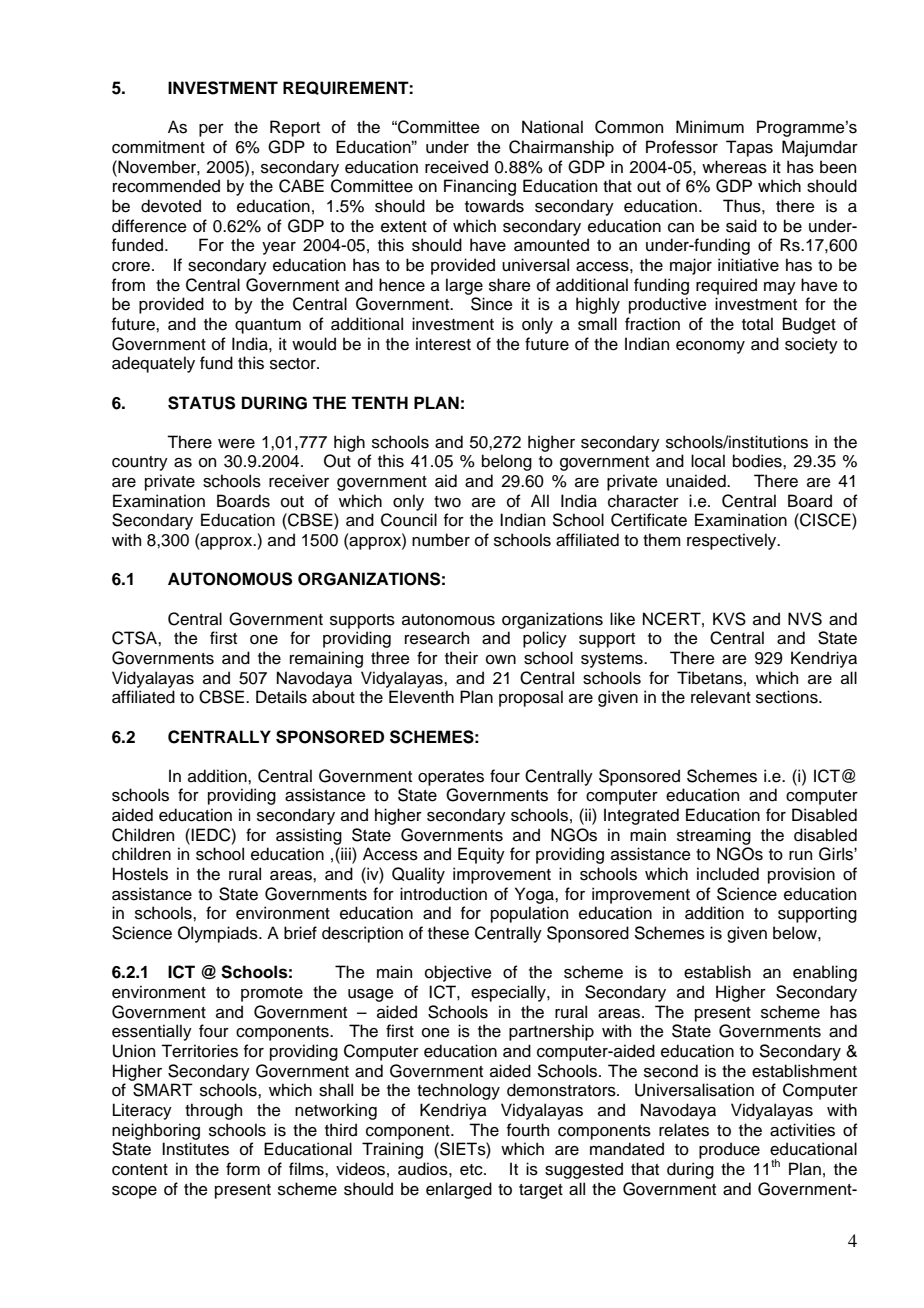 The width and height of the screenshot is (924, 1308). What do you see at coordinates (472, 1170) in the screenshot?
I see `etc` at bounding box center [472, 1170].
